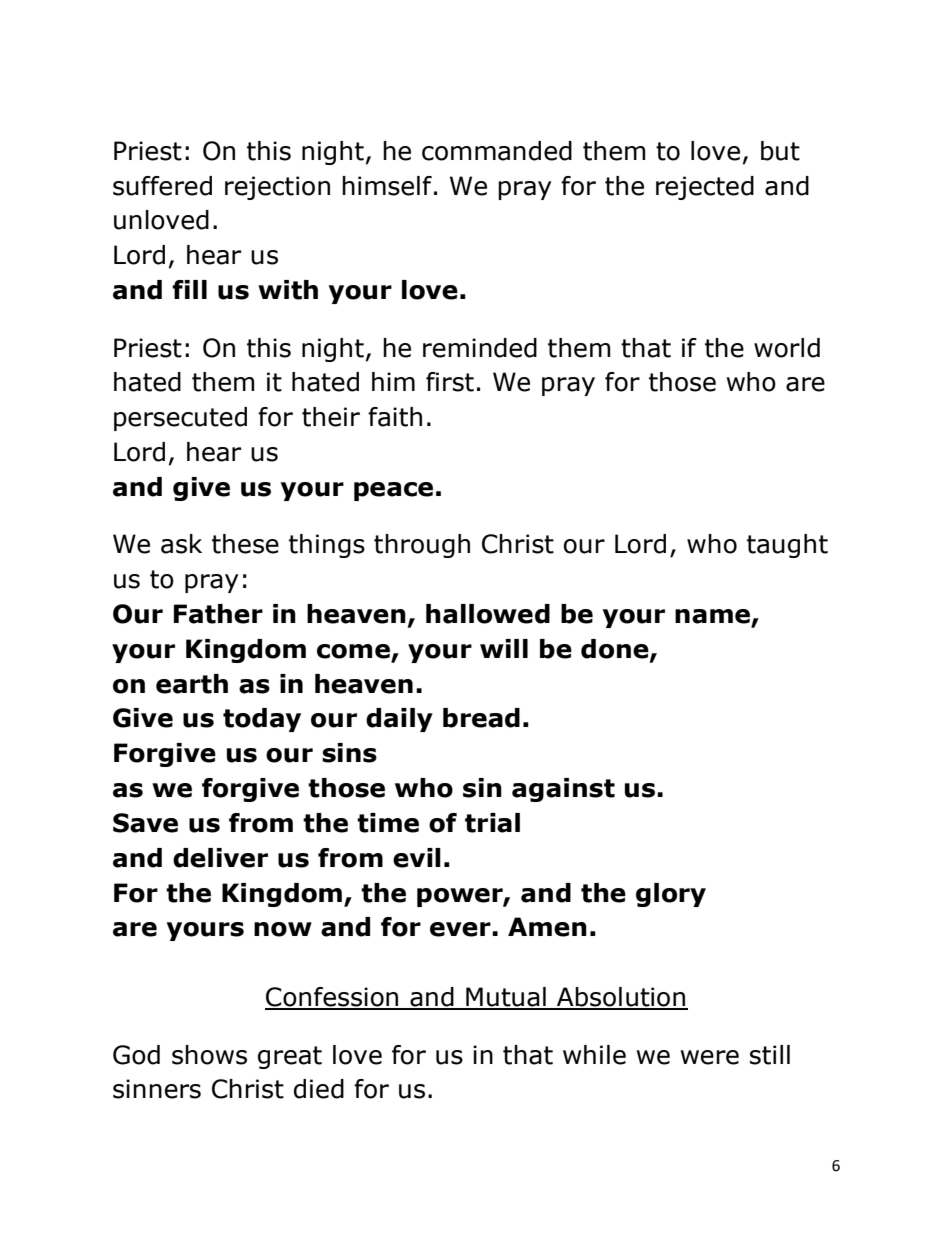 This screenshot has width=952, height=1233. What do you see at coordinates (787, 546) in the screenshot?
I see `taught` at bounding box center [787, 546].
